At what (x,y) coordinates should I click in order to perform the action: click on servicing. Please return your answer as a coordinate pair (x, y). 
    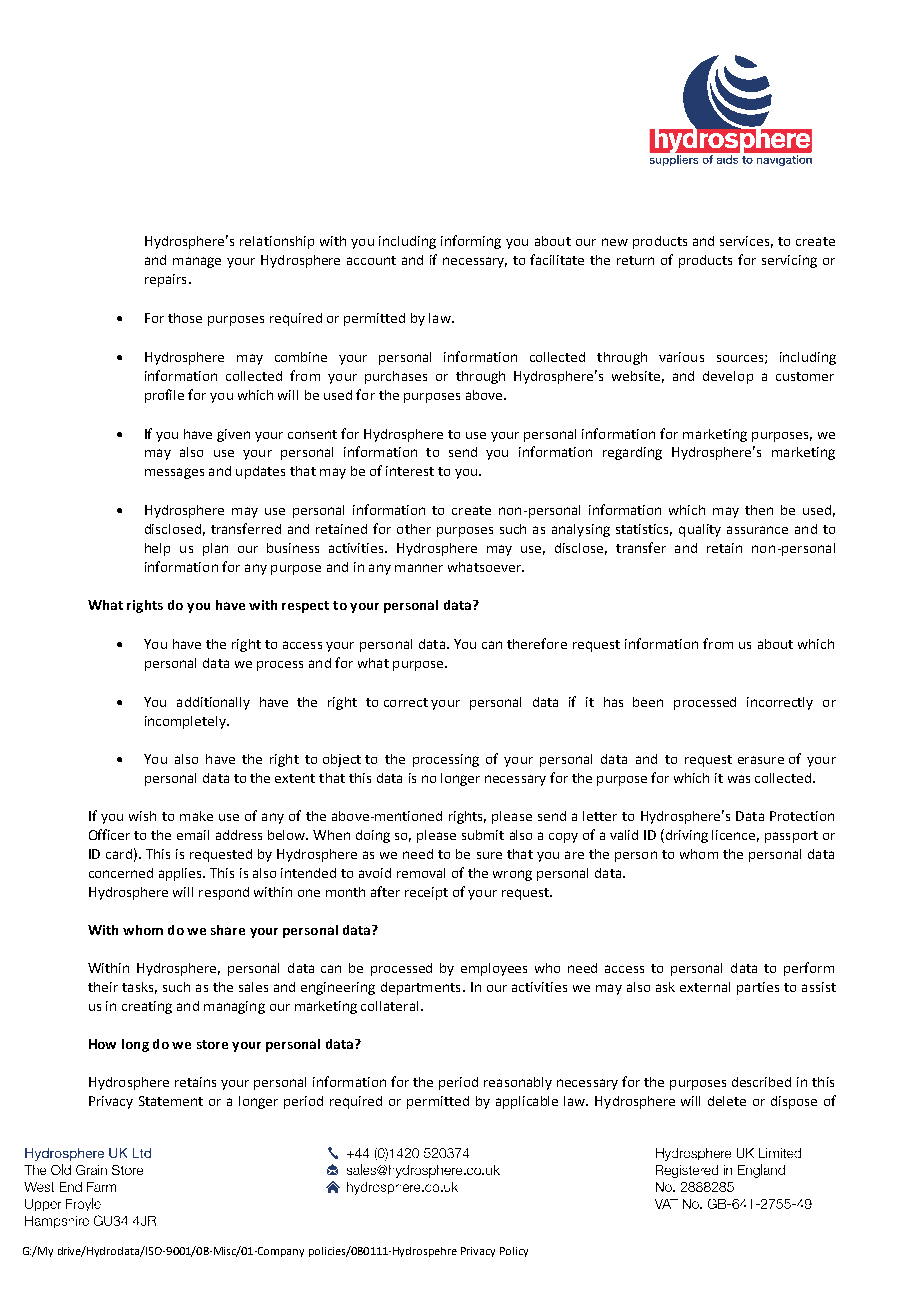
    Looking at the image, I should click on (789, 261).
